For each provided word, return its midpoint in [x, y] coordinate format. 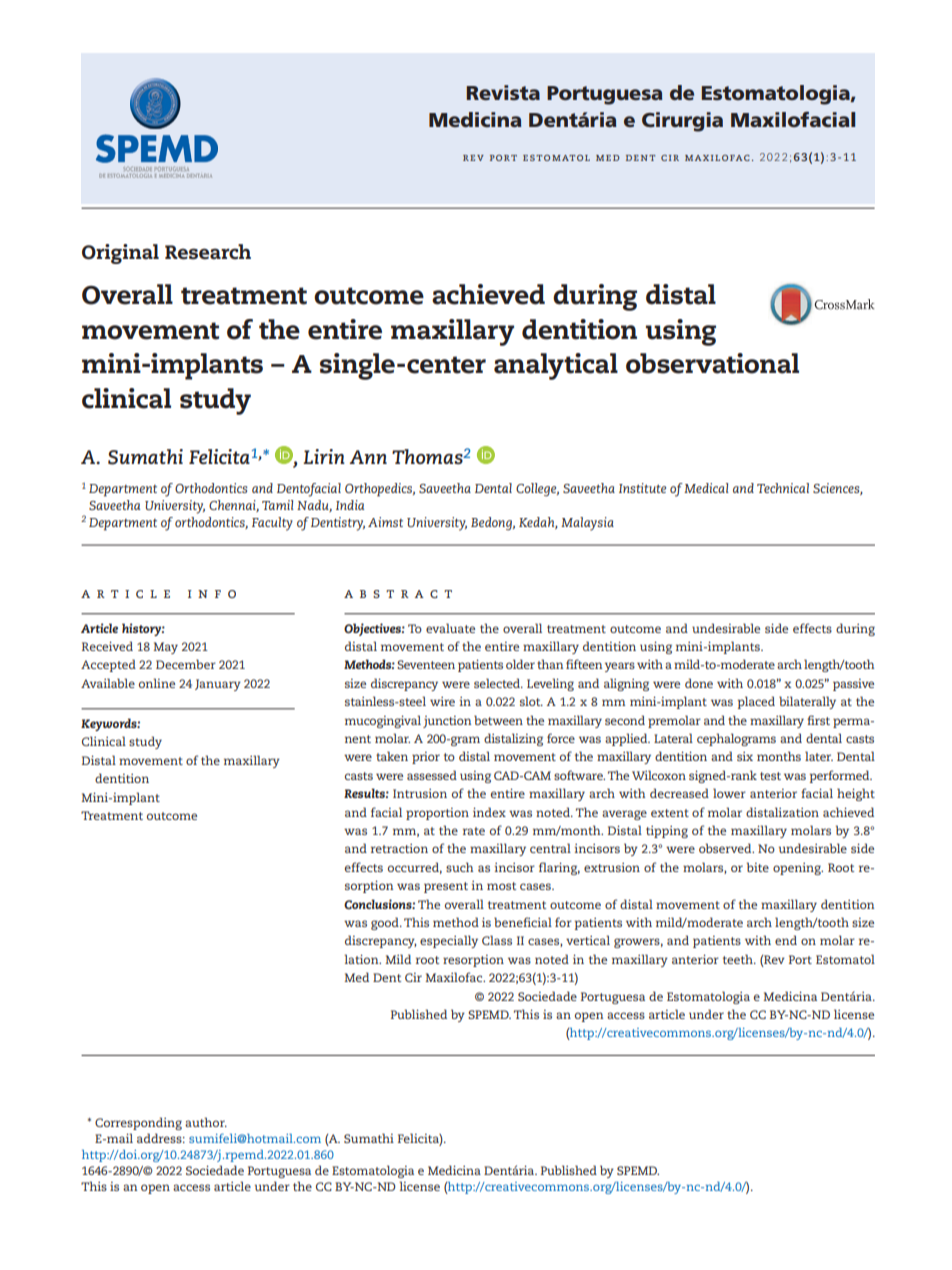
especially [449, 941]
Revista [503, 93]
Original [120, 254]
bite [758, 867]
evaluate [450, 628]
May [165, 648]
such [460, 867]
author [206, 1122]
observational [712, 363]
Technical [783, 488]
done [699, 683]
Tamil [278, 505]
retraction [399, 848]
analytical [556, 366]
